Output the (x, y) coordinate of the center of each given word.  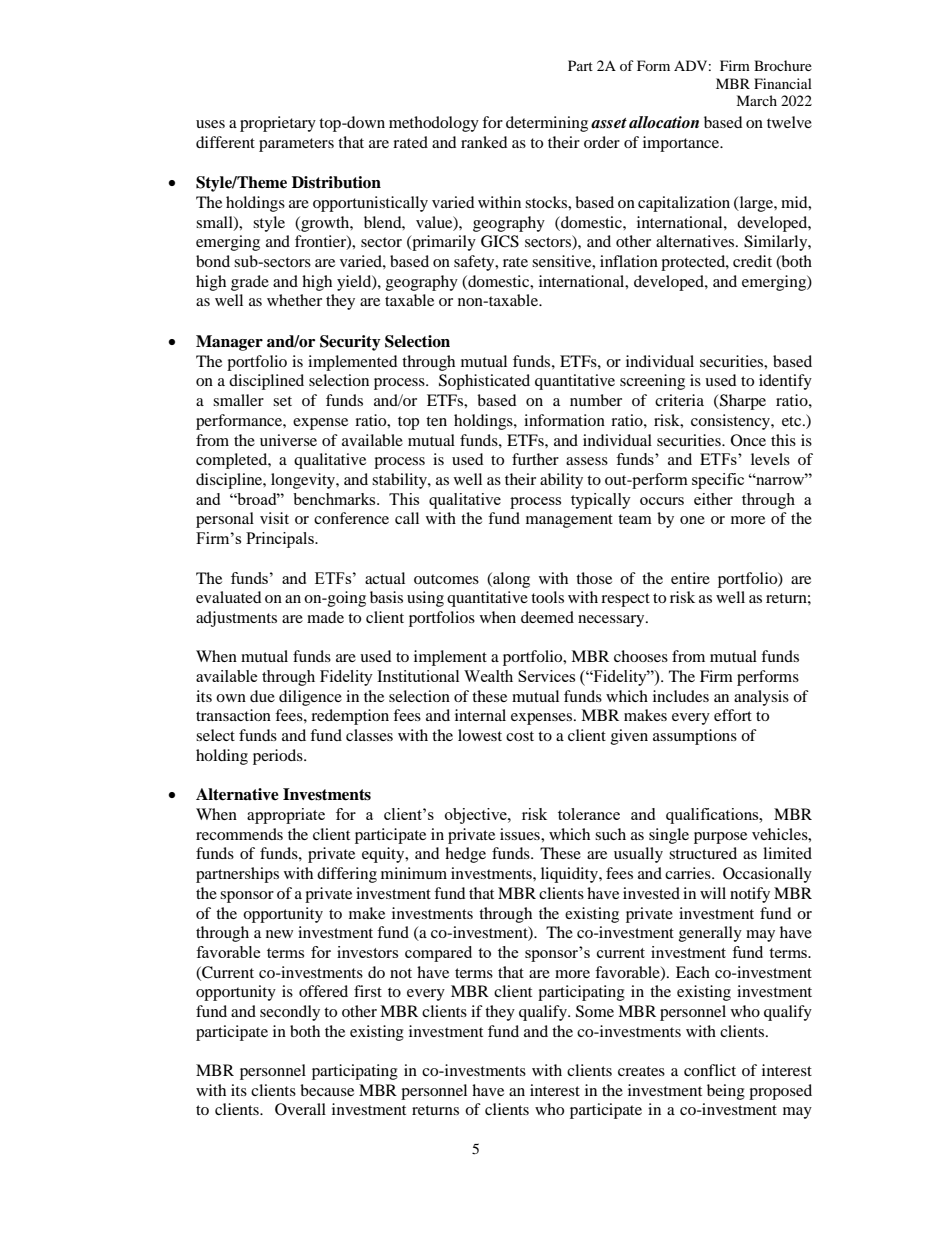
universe (288, 440)
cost (520, 736)
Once (748, 440)
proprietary (278, 124)
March (756, 100)
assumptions (695, 737)
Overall (300, 1109)
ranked (484, 142)
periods (279, 757)
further (535, 459)
